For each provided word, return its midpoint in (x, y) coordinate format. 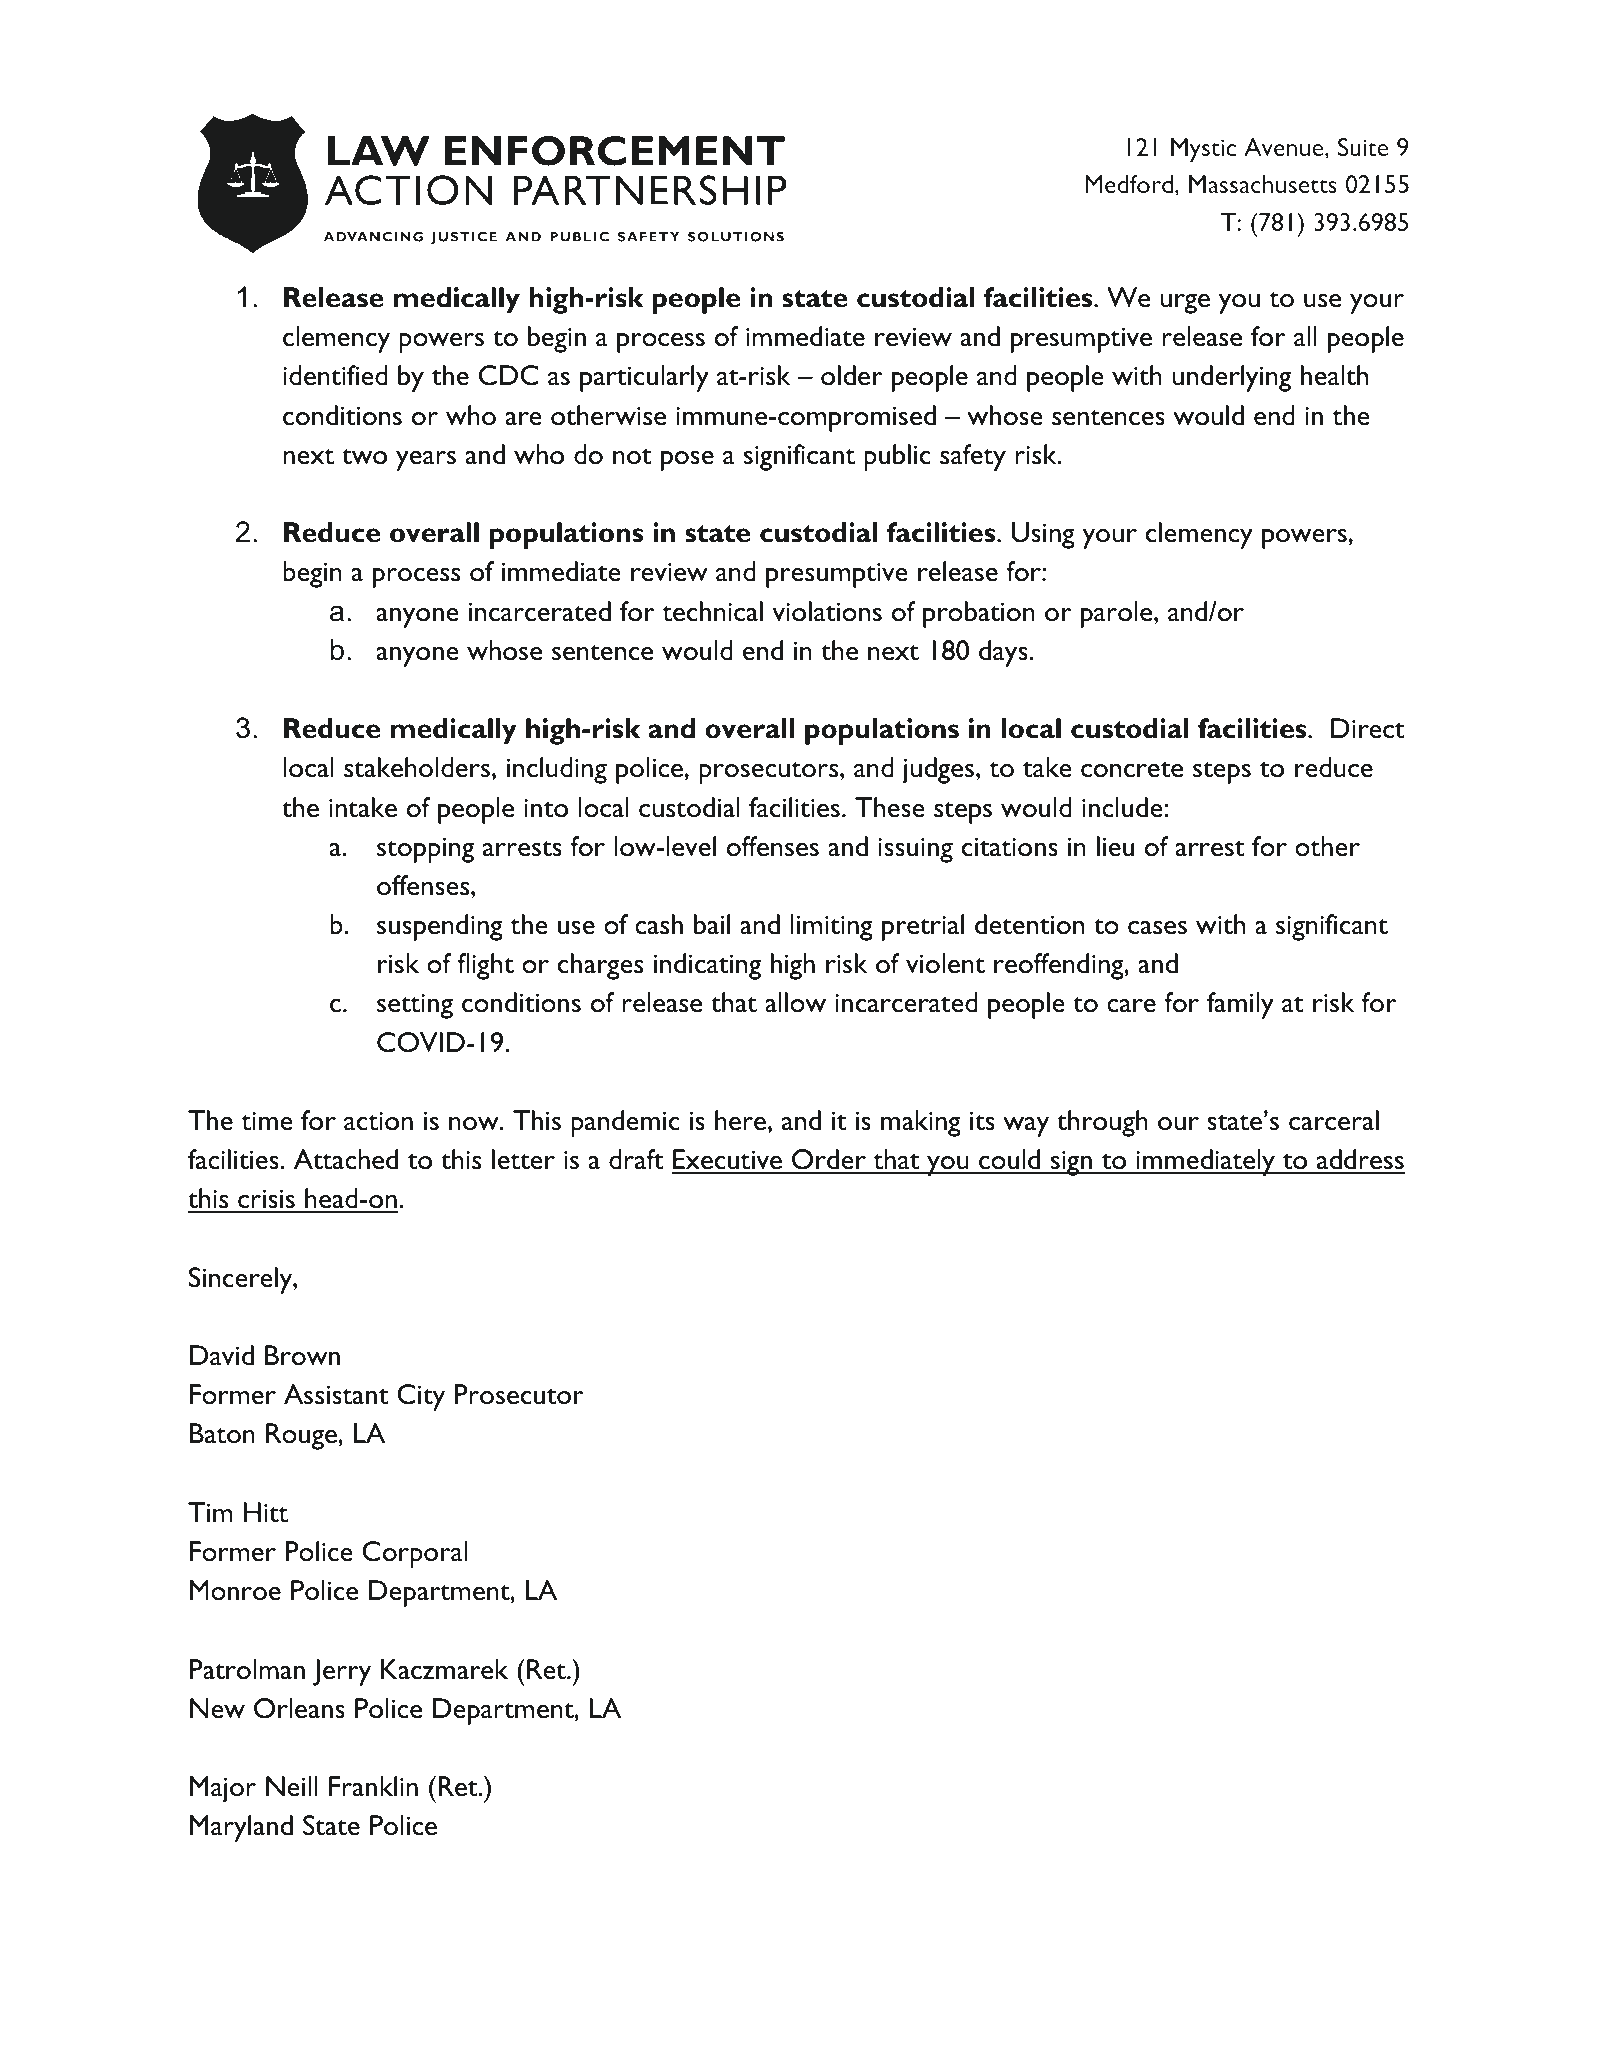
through (1102, 1123)
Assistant (336, 1394)
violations (827, 611)
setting (415, 1006)
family (1240, 1005)
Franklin (373, 1786)
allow (795, 1002)
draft (636, 1159)
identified (335, 375)
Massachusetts (1263, 184)
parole (1118, 614)
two (364, 457)
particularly (644, 378)
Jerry (342, 1672)
